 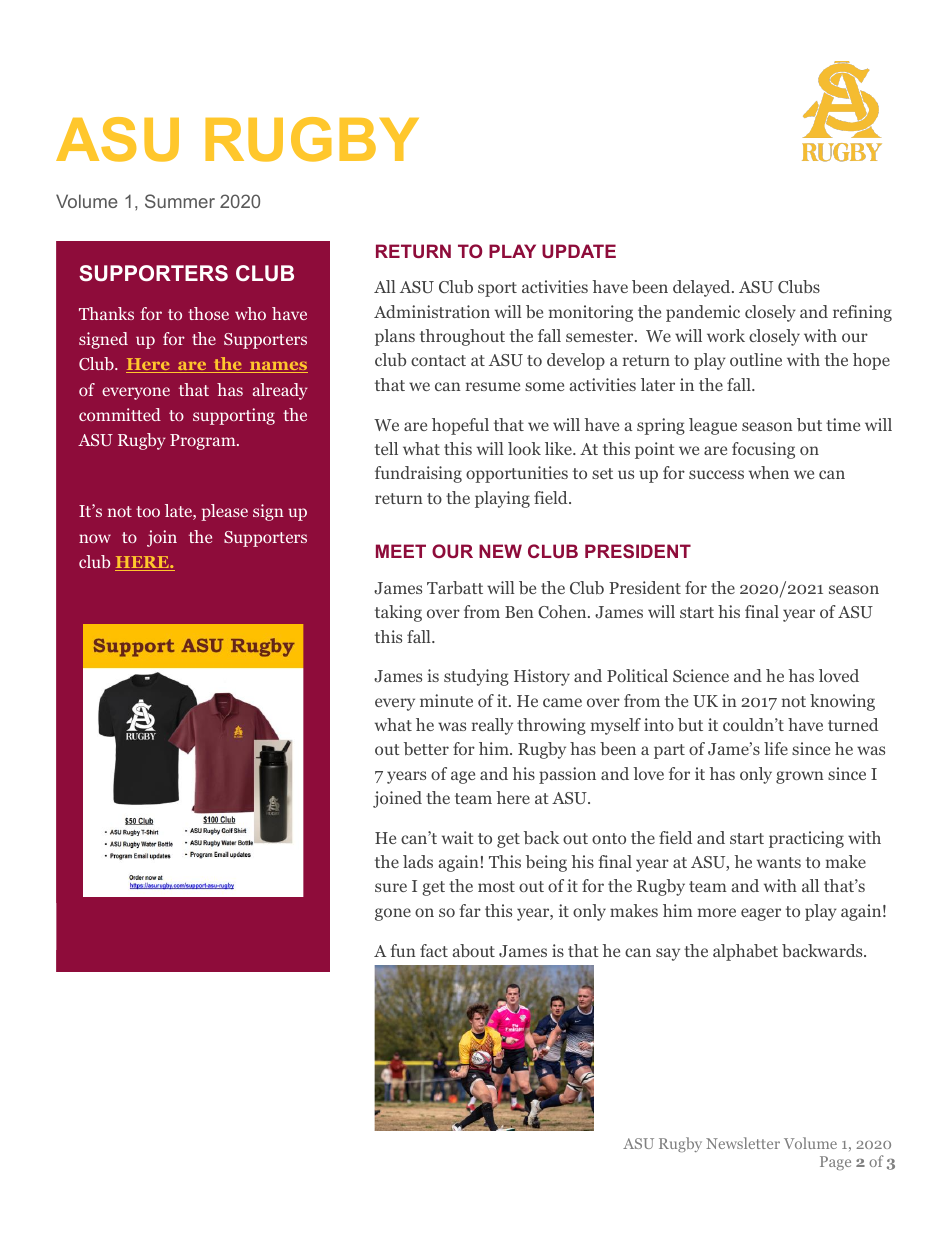 What do you see at coordinates (703, 288) in the screenshot?
I see `delayed` at bounding box center [703, 288].
